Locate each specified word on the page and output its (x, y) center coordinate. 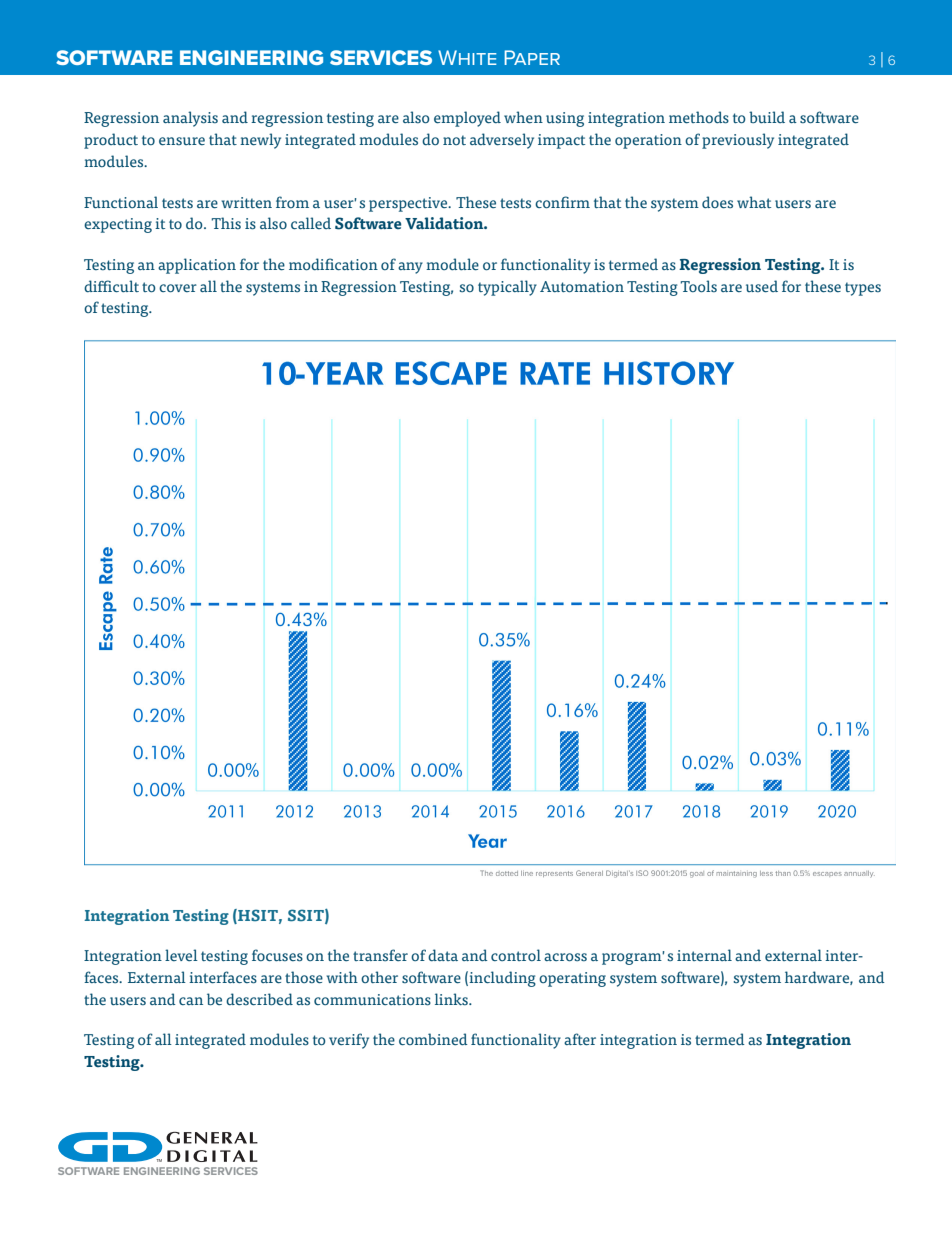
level (181, 955)
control (516, 955)
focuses (277, 955)
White (467, 57)
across (565, 957)
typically (507, 288)
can (191, 1001)
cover (178, 288)
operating (572, 979)
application (197, 266)
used (762, 286)
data (443, 955)
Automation (582, 287)
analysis (190, 119)
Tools (698, 286)
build (767, 117)
